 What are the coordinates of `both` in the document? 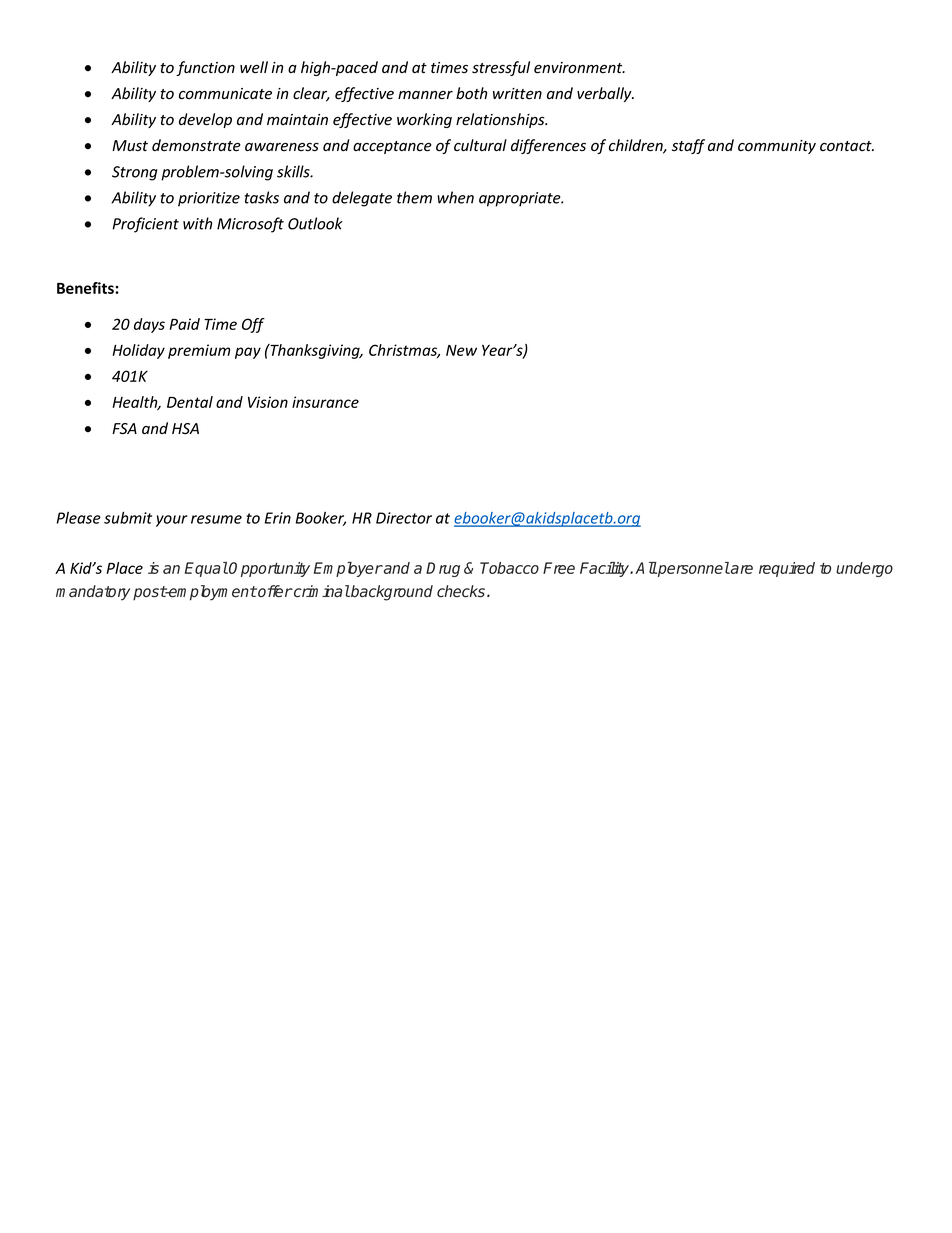 It's located at (471, 93).
